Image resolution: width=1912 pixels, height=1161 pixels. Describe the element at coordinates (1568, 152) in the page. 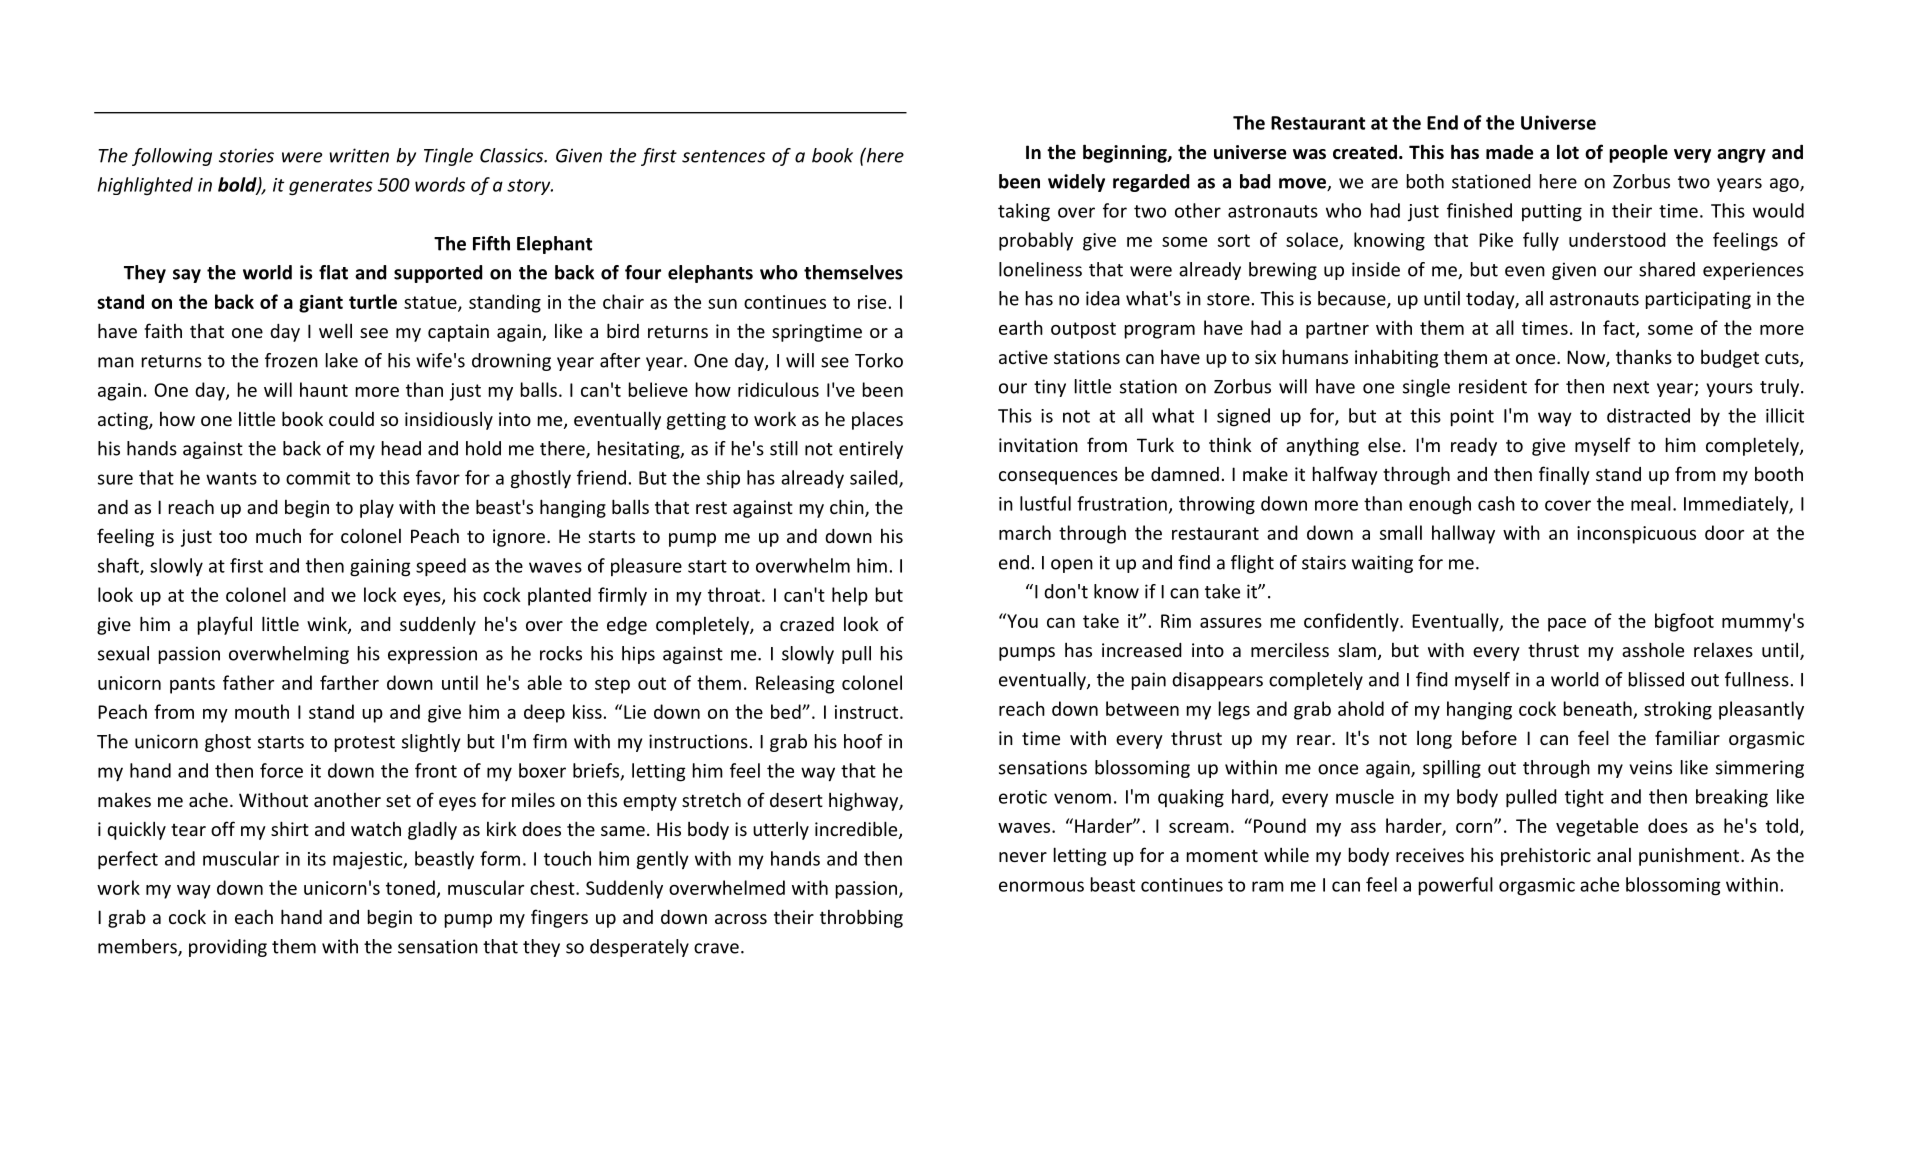

I see `lot` at that location.
